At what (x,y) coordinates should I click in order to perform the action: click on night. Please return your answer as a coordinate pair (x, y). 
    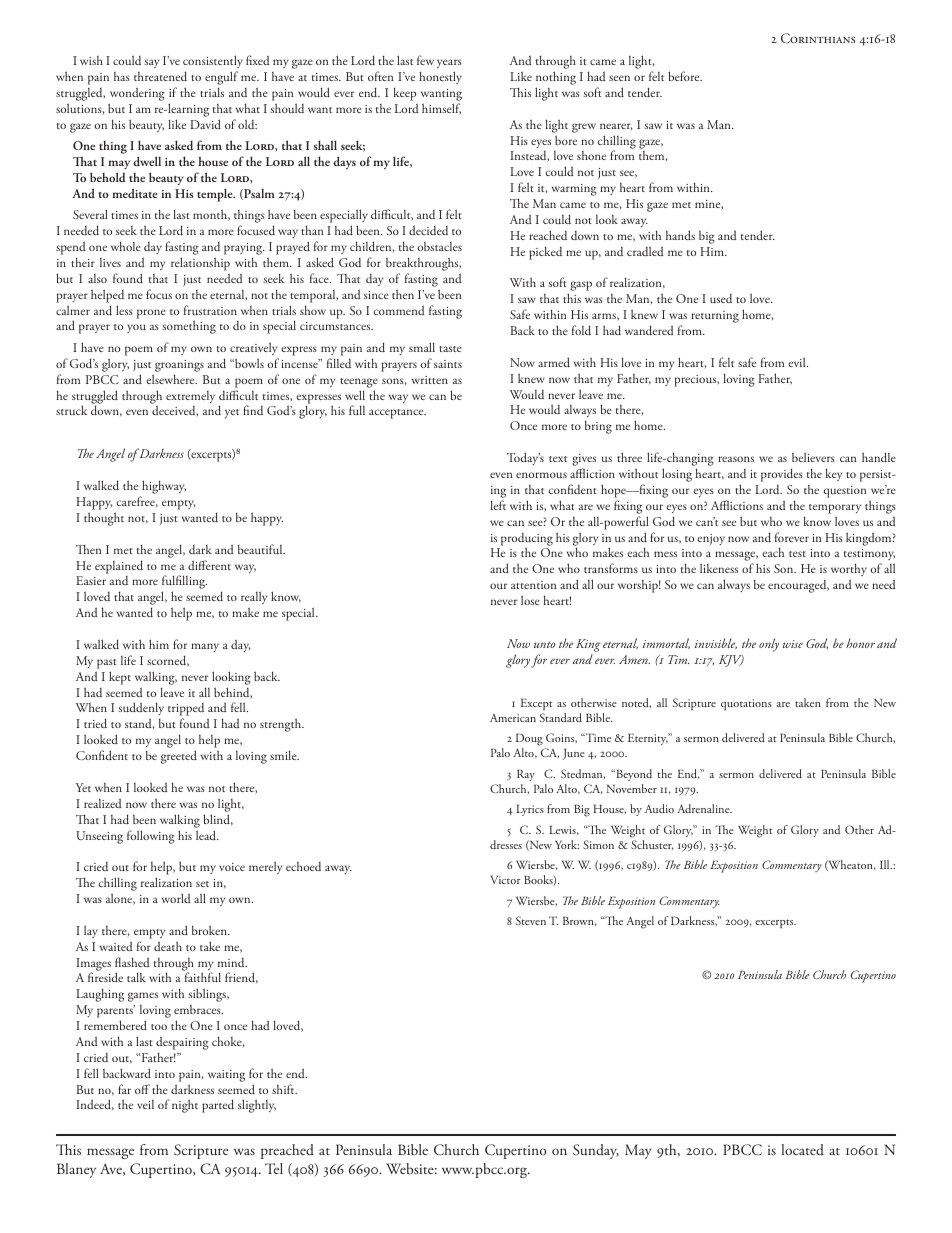
    Looking at the image, I should click on (185, 1106).
